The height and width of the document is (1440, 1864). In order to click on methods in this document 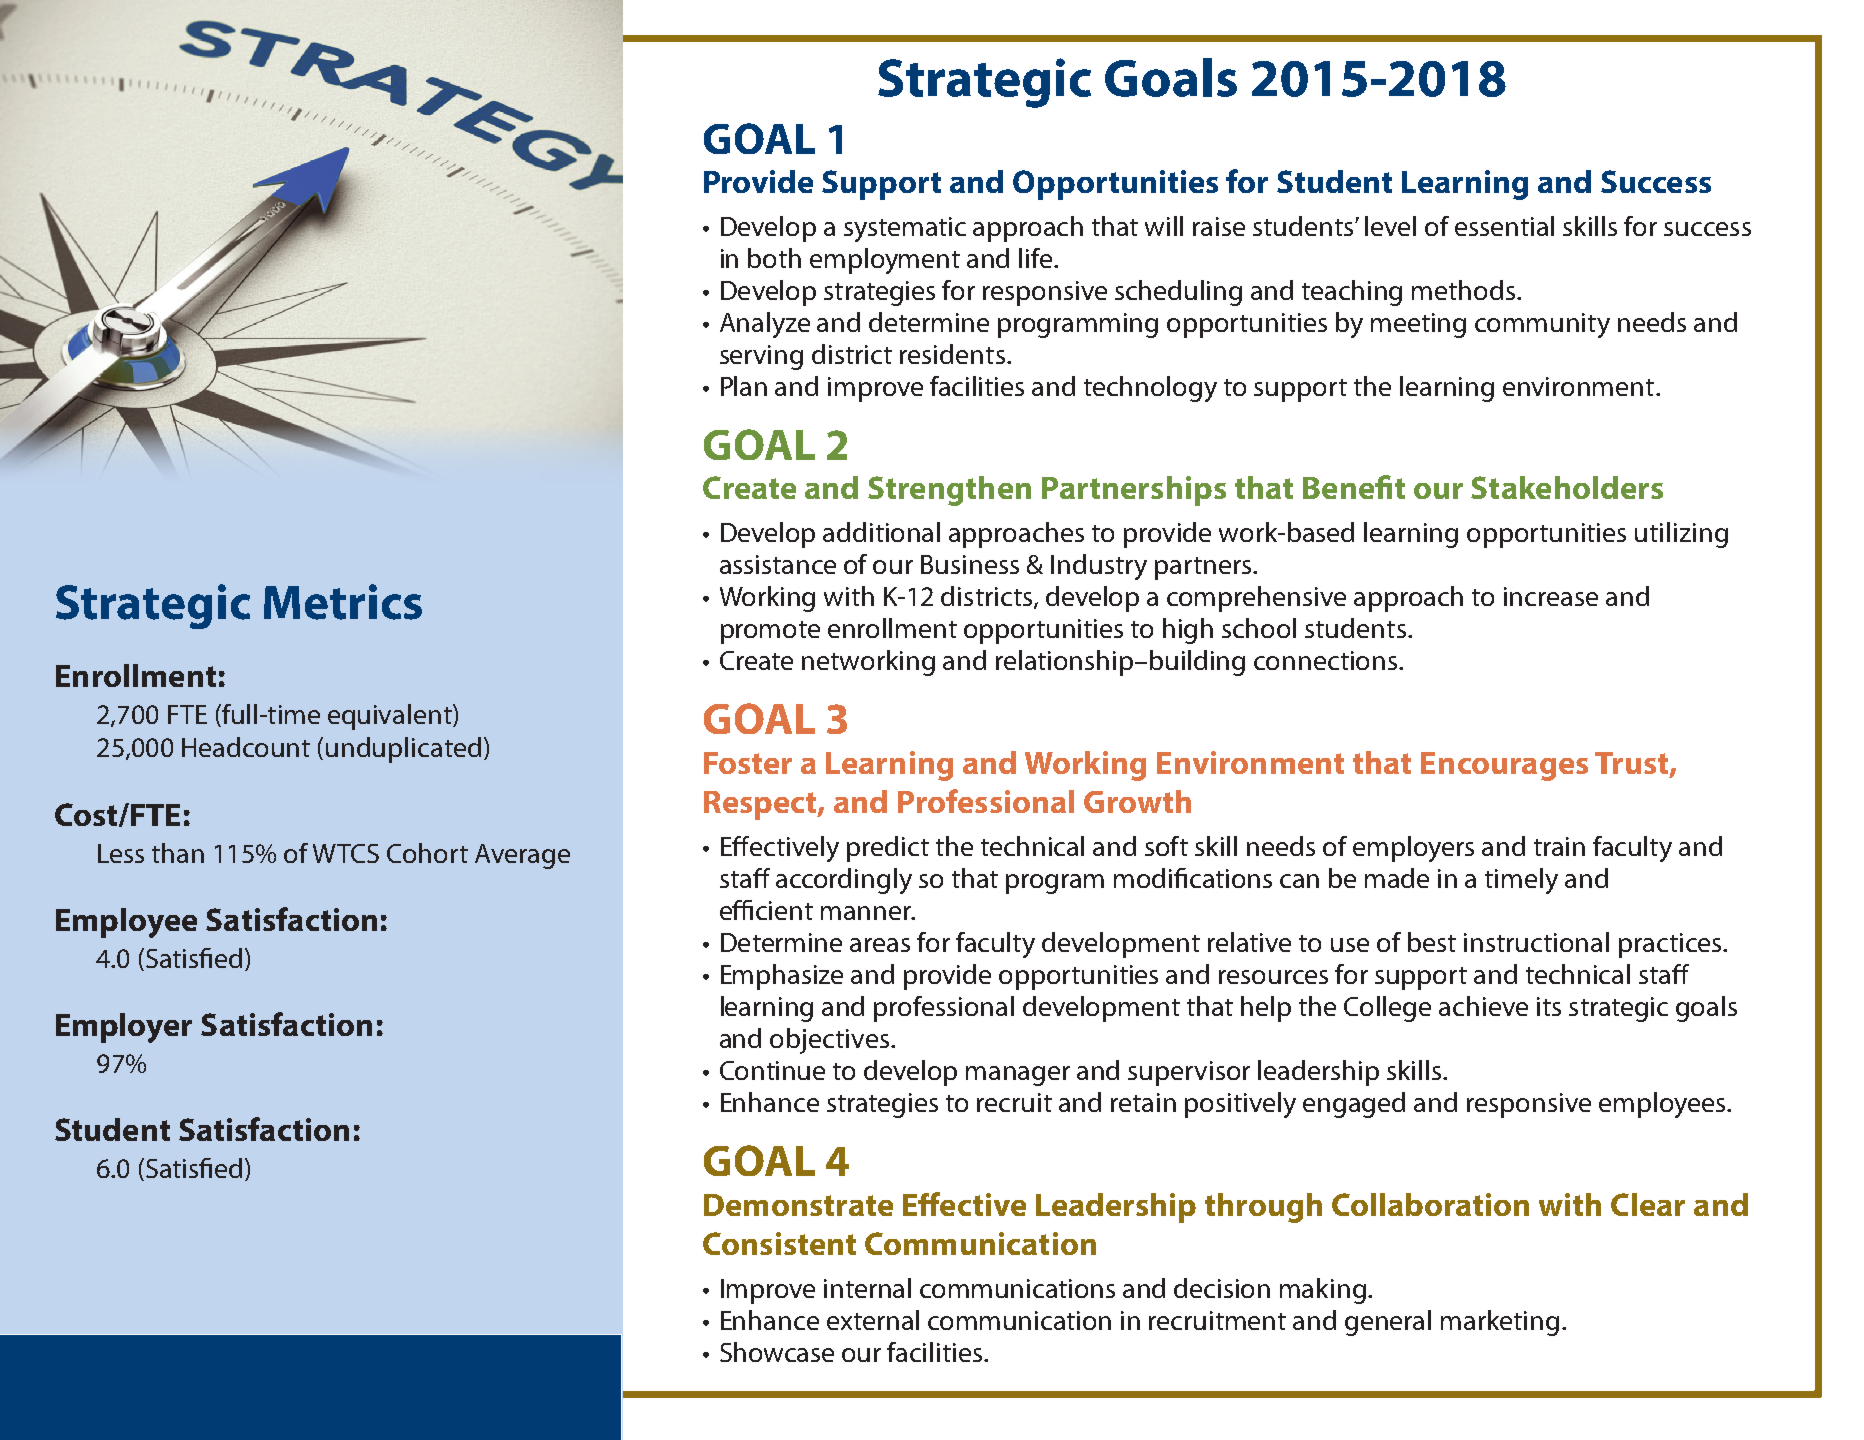, I will do `click(1465, 290)`.
